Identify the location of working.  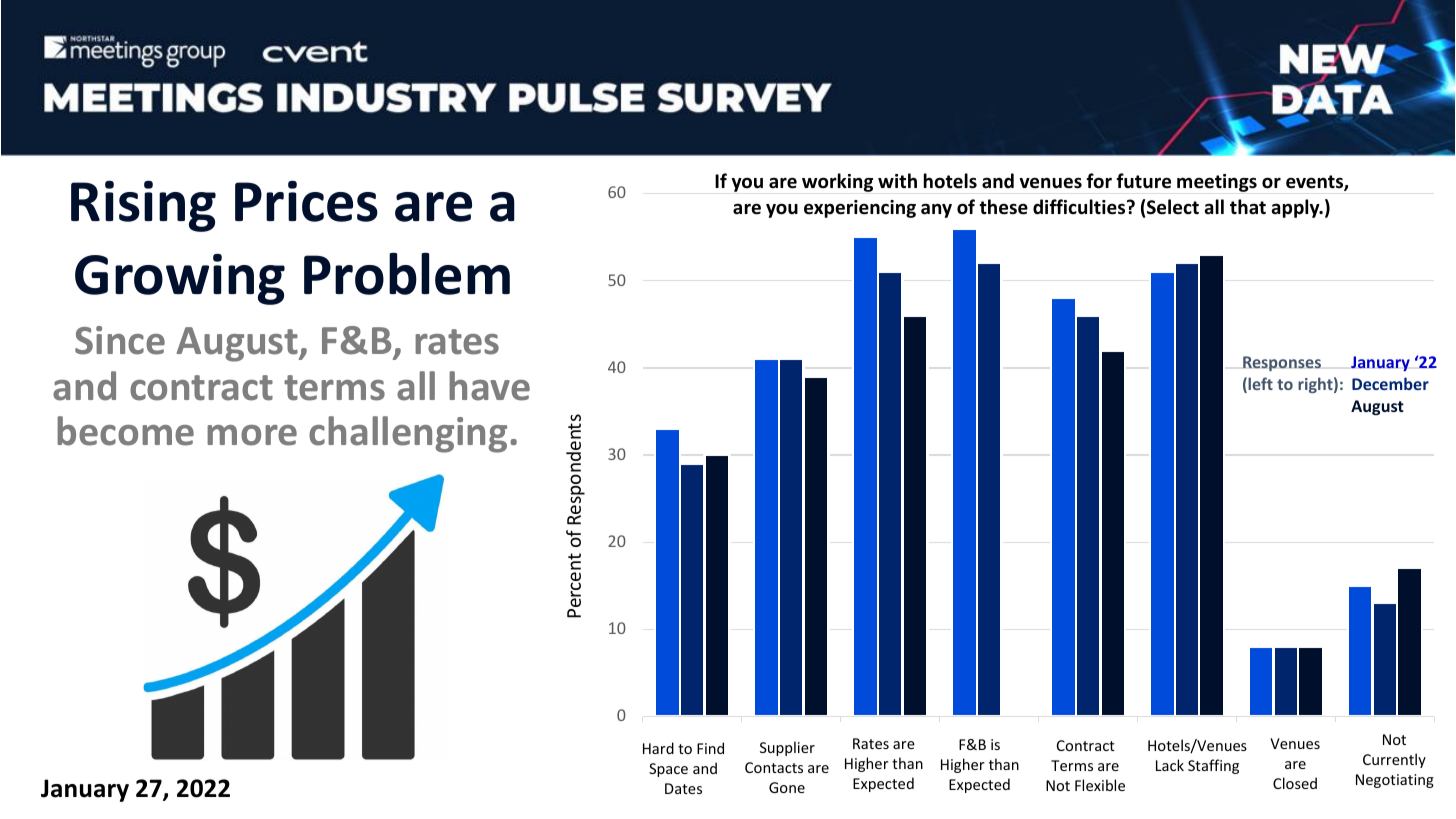
(837, 182).
